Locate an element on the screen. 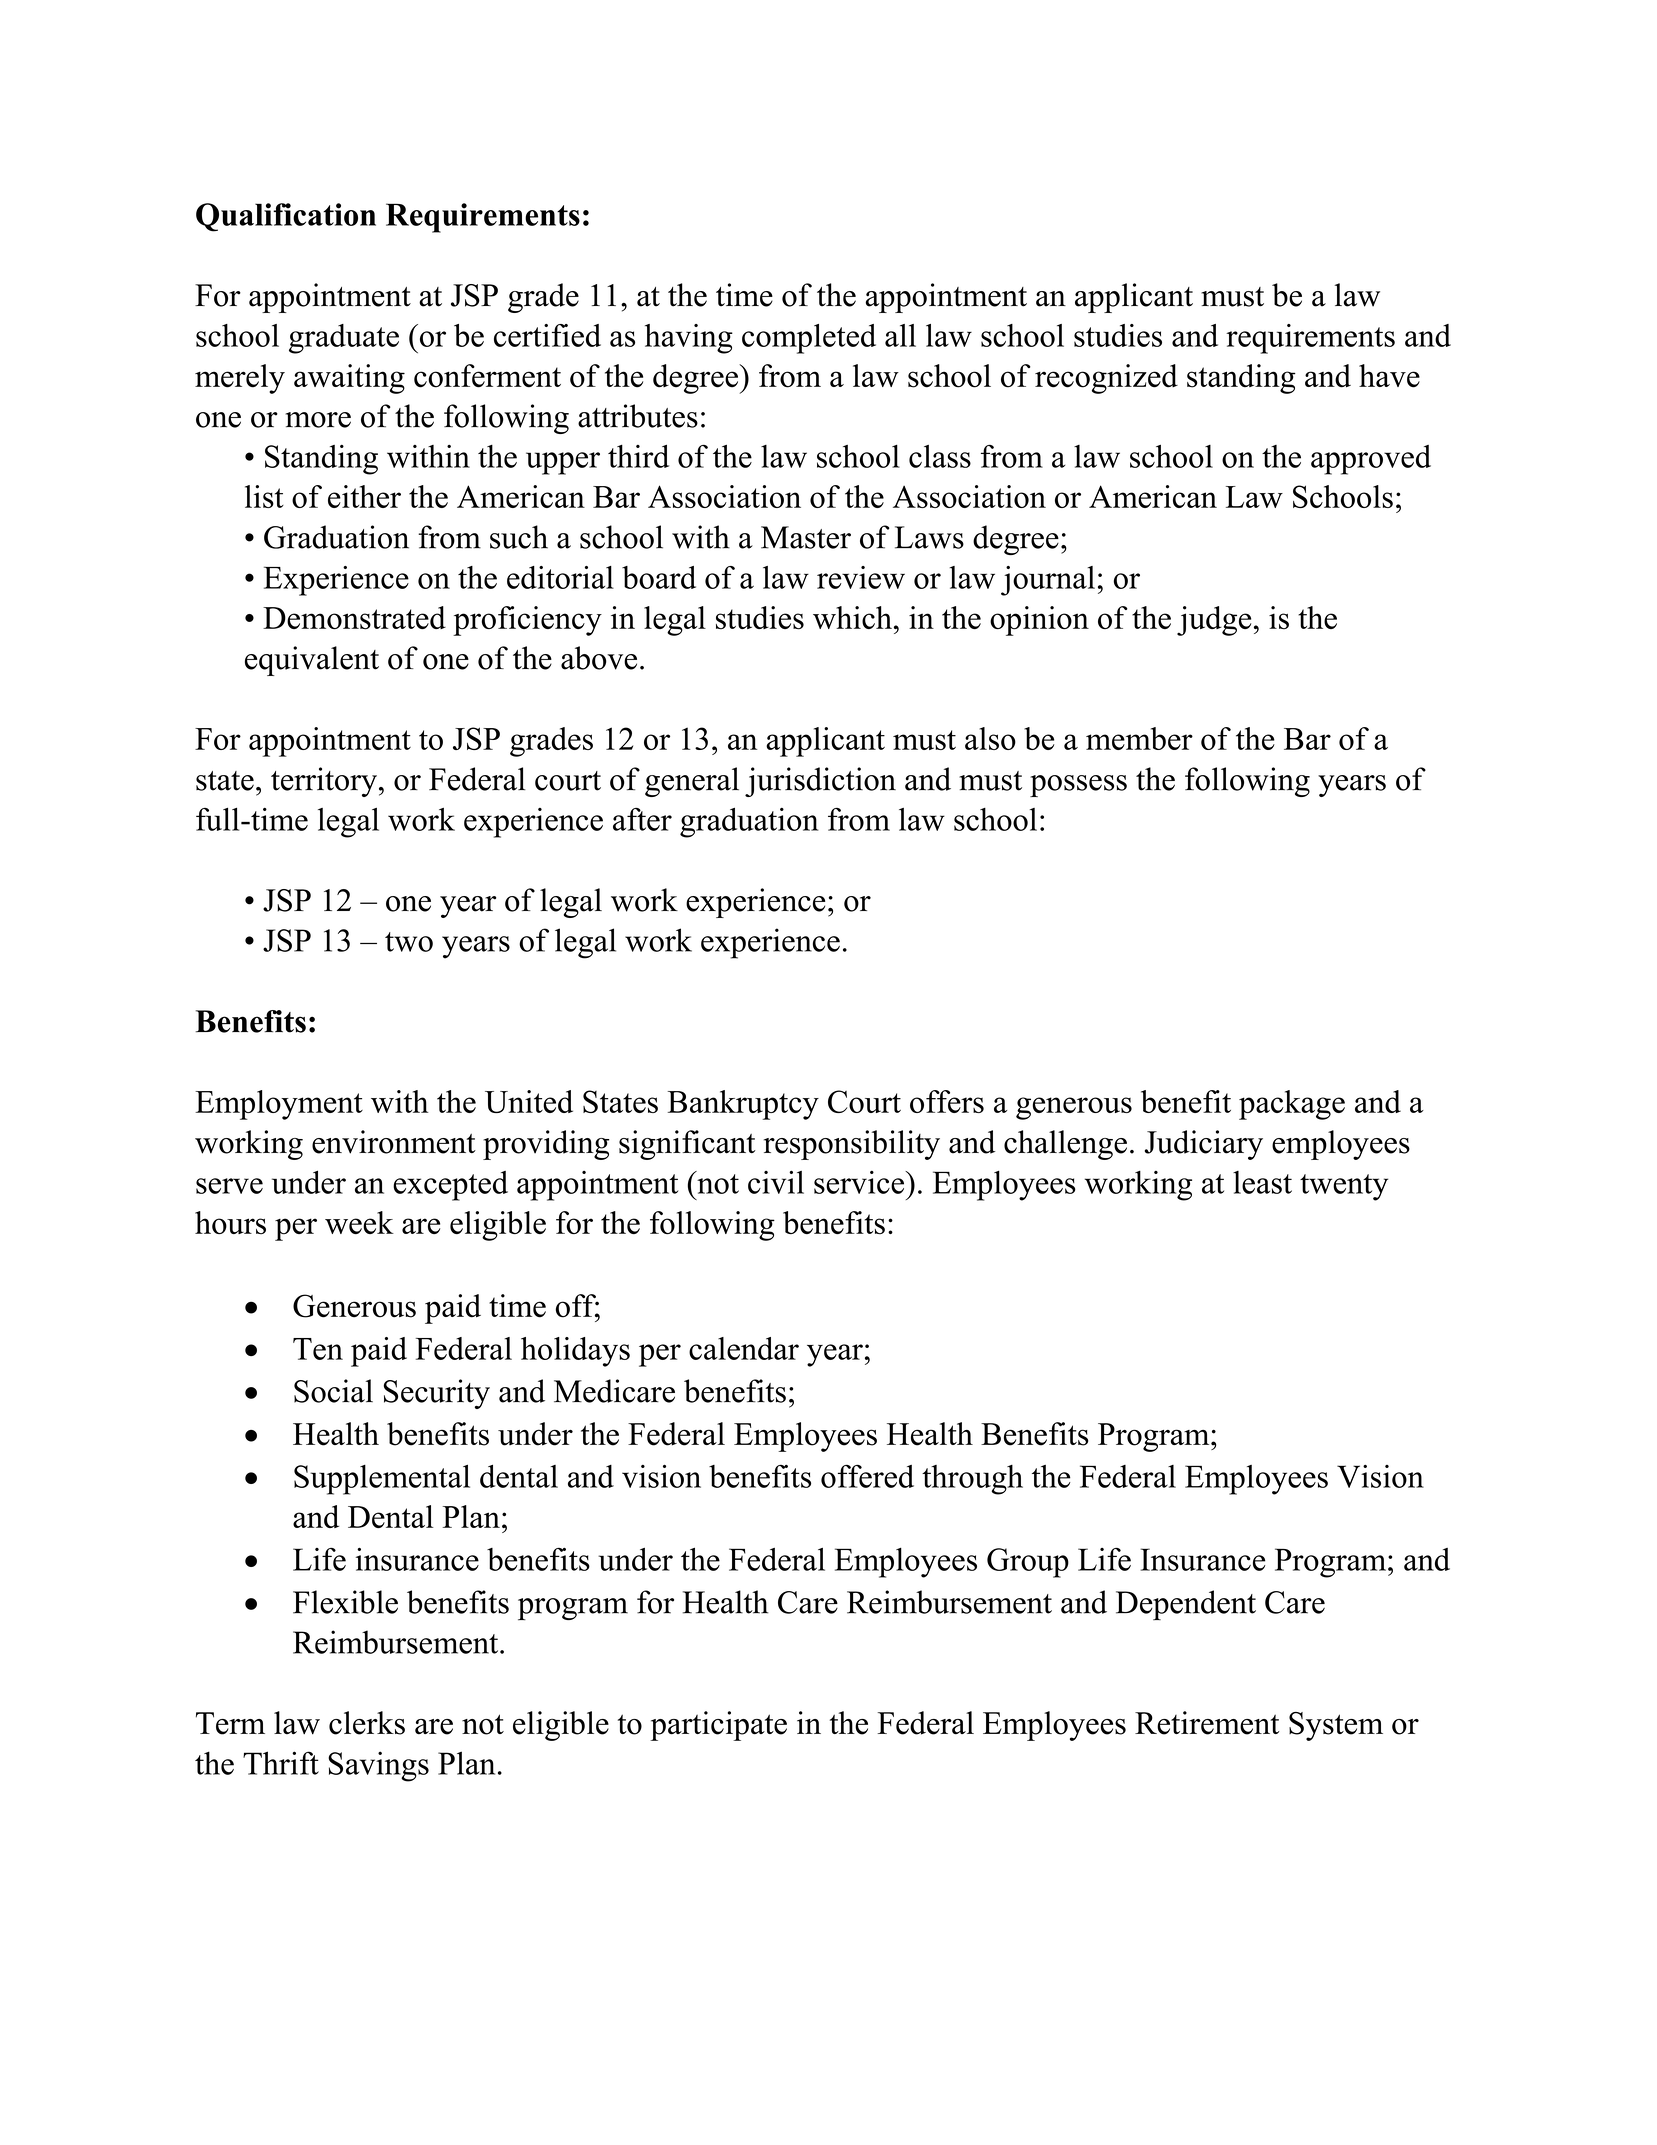  clerks is located at coordinates (367, 1723).
